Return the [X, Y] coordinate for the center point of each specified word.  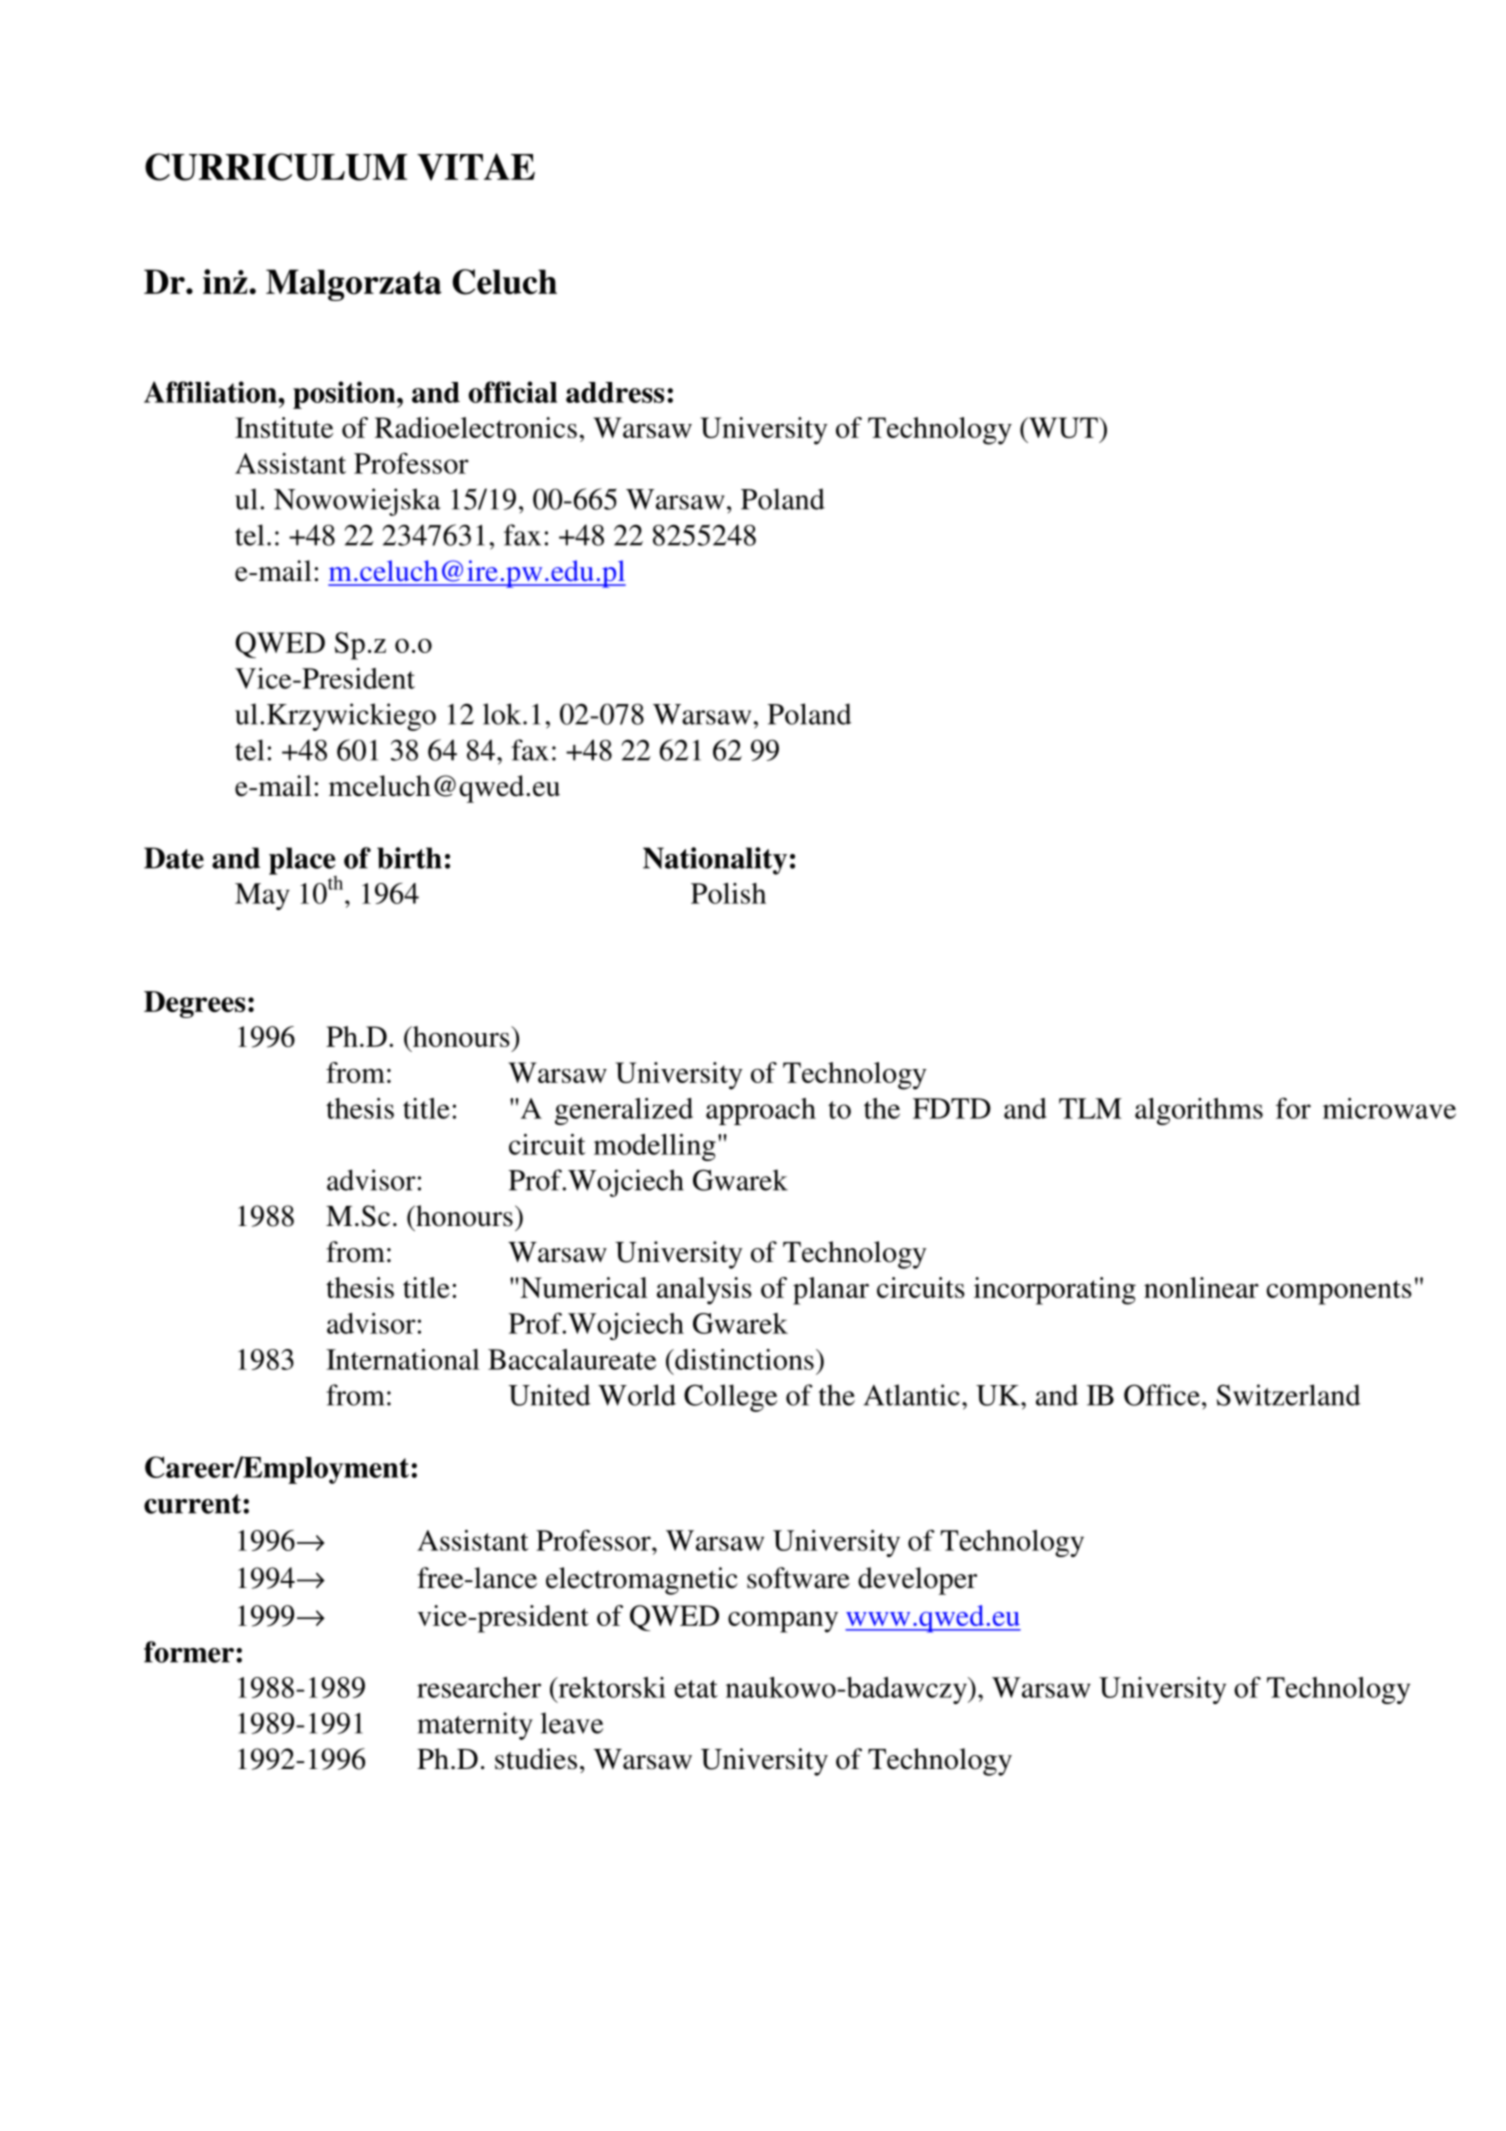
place [303, 862]
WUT [1063, 427]
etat [696, 1689]
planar [831, 1291]
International [403, 1359]
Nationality [715, 861]
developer [917, 1581]
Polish [728, 893]
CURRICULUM [276, 167]
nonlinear [1201, 1287]
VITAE [476, 167]
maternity [475, 1726]
